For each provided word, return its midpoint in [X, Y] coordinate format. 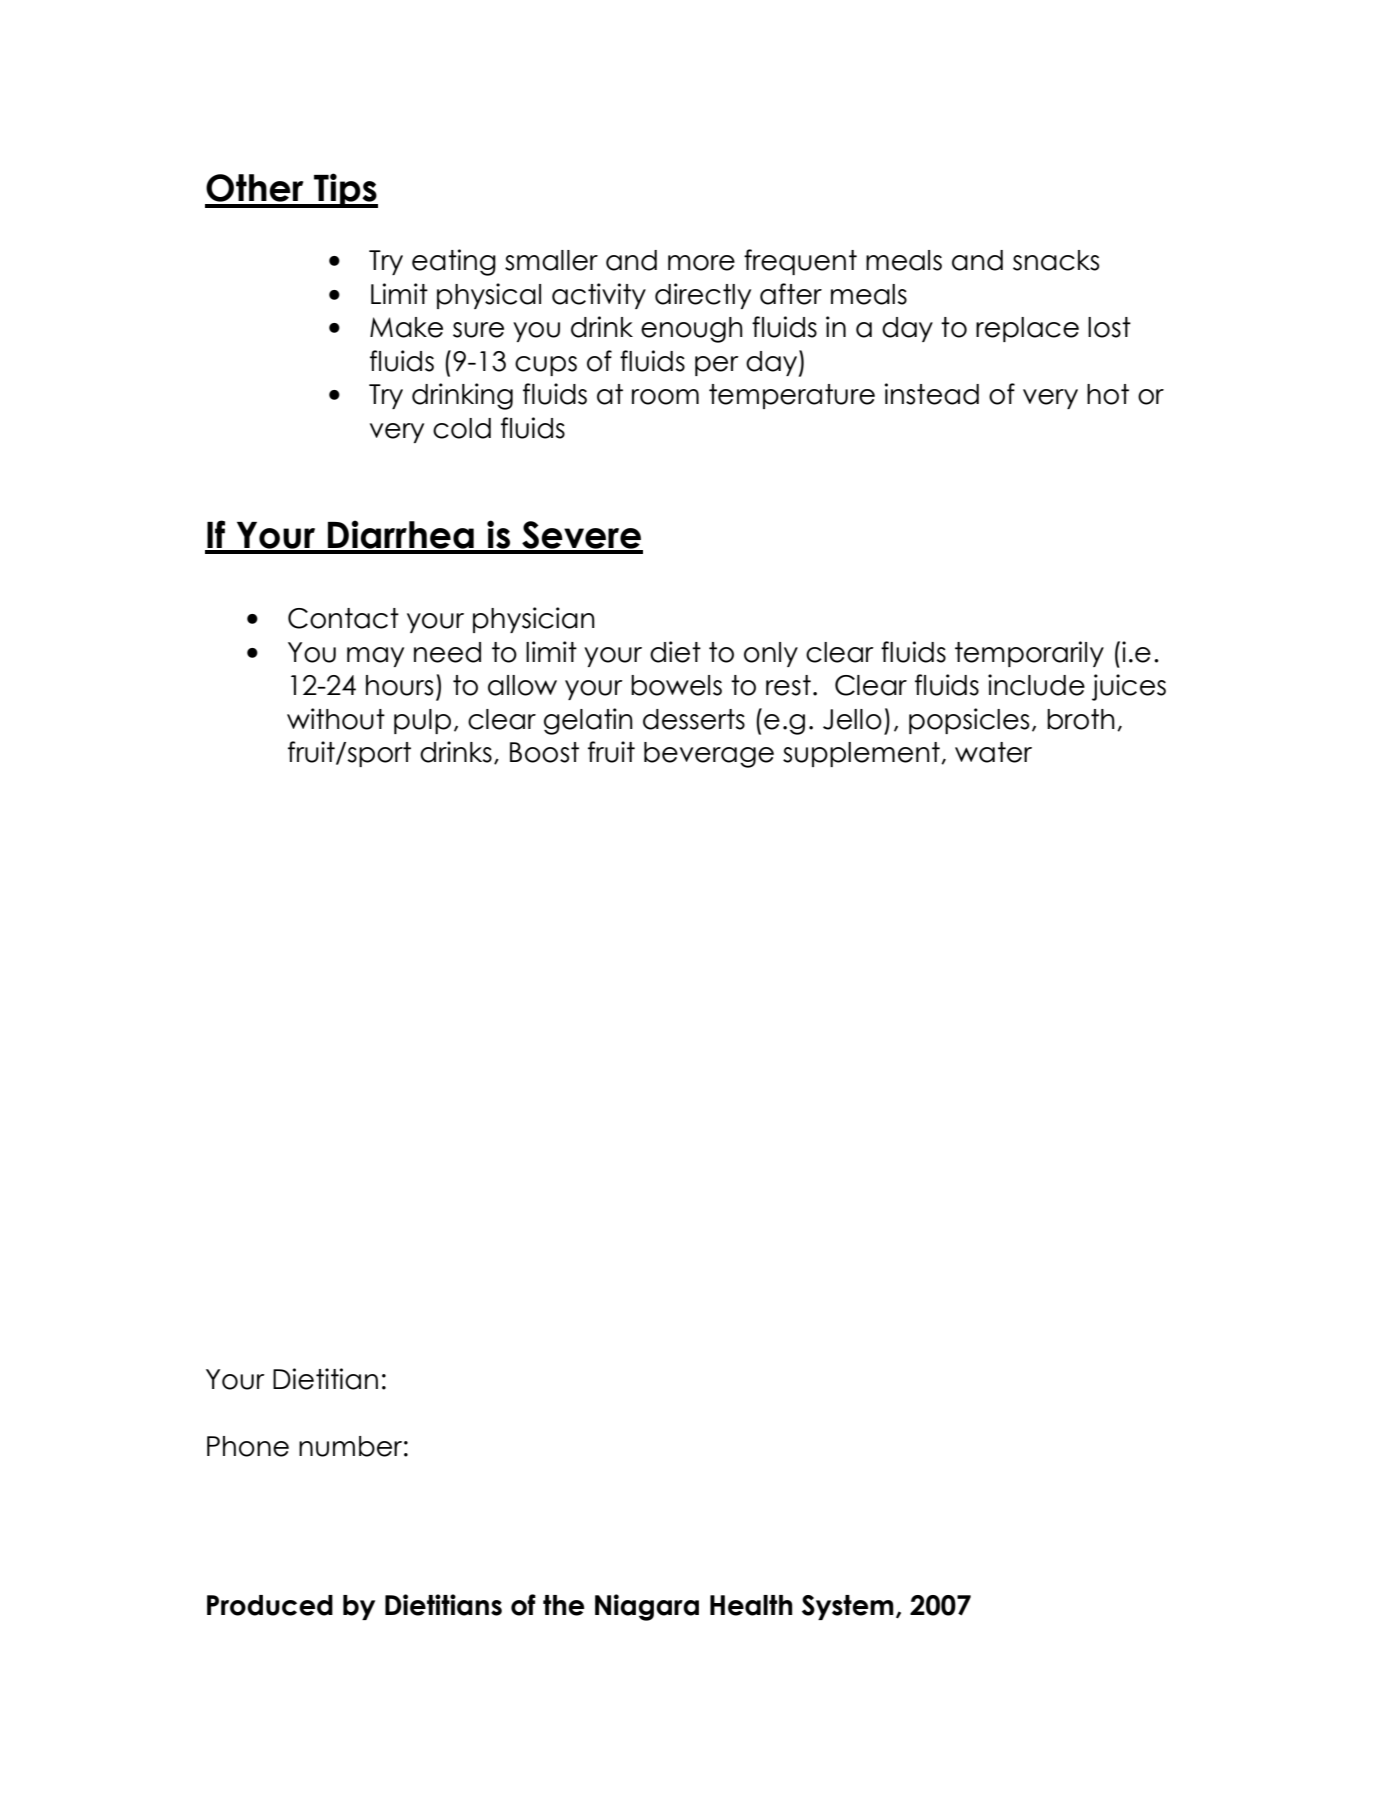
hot [1108, 394]
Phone [248, 1446]
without [336, 719]
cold [462, 428]
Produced [270, 1605]
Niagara [647, 1607]
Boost [544, 752]
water [993, 752]
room [665, 397]
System [848, 1607]
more [701, 263]
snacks [1056, 260]
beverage [709, 755]
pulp [422, 721]
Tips [345, 190]
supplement [862, 754]
